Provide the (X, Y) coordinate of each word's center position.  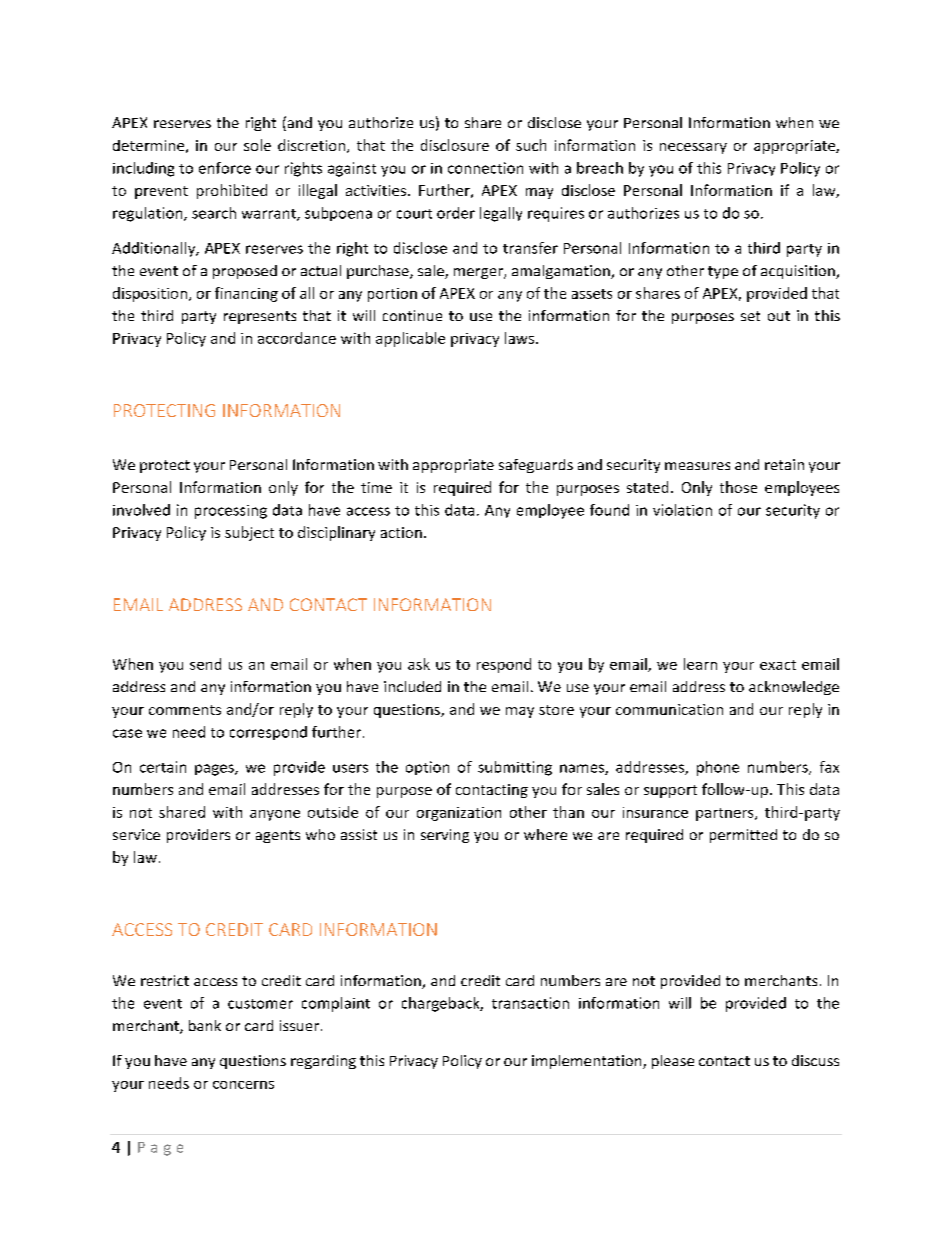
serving (445, 836)
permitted (743, 836)
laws (519, 338)
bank (205, 1025)
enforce (225, 168)
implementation (588, 1062)
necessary (693, 148)
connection (485, 168)
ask (419, 664)
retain (784, 464)
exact (778, 665)
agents (278, 836)
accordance (297, 338)
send (205, 664)
